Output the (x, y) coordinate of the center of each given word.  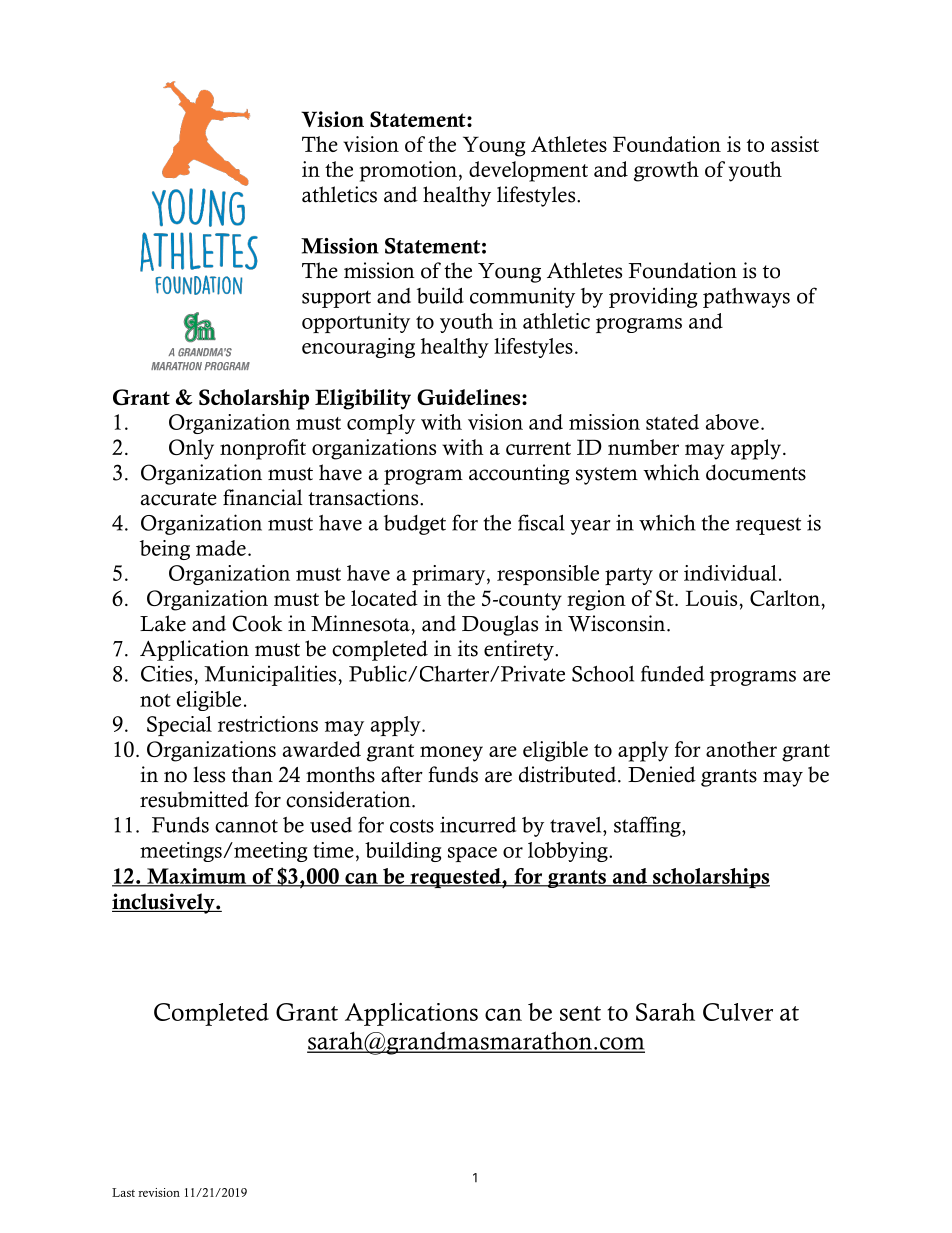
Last (123, 1192)
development (528, 171)
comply (381, 424)
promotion (408, 171)
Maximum (197, 877)
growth (666, 171)
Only (191, 449)
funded (672, 673)
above (732, 422)
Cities (168, 673)
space (472, 854)
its (468, 648)
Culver (738, 1012)
